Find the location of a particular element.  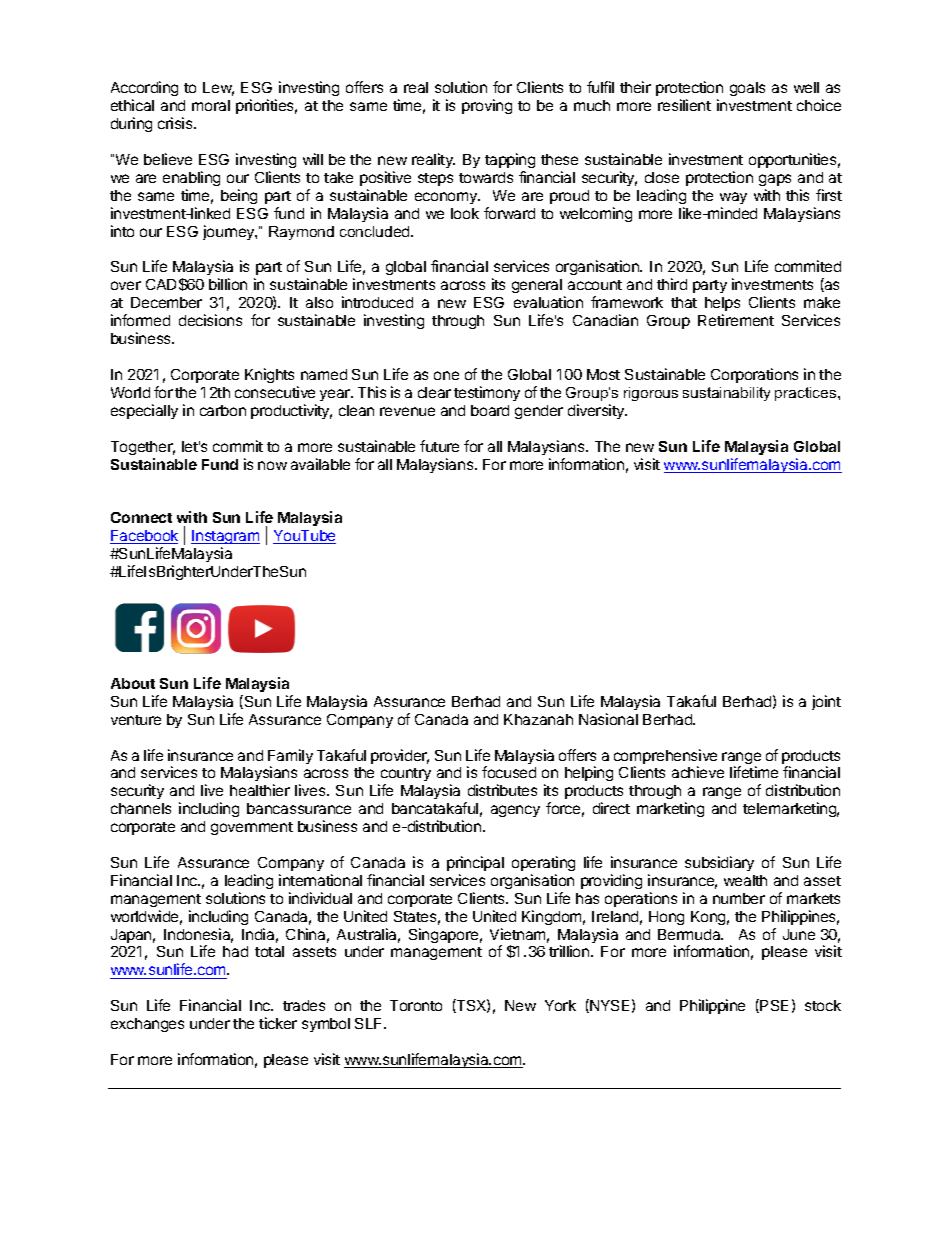

moral is located at coordinates (211, 105).
